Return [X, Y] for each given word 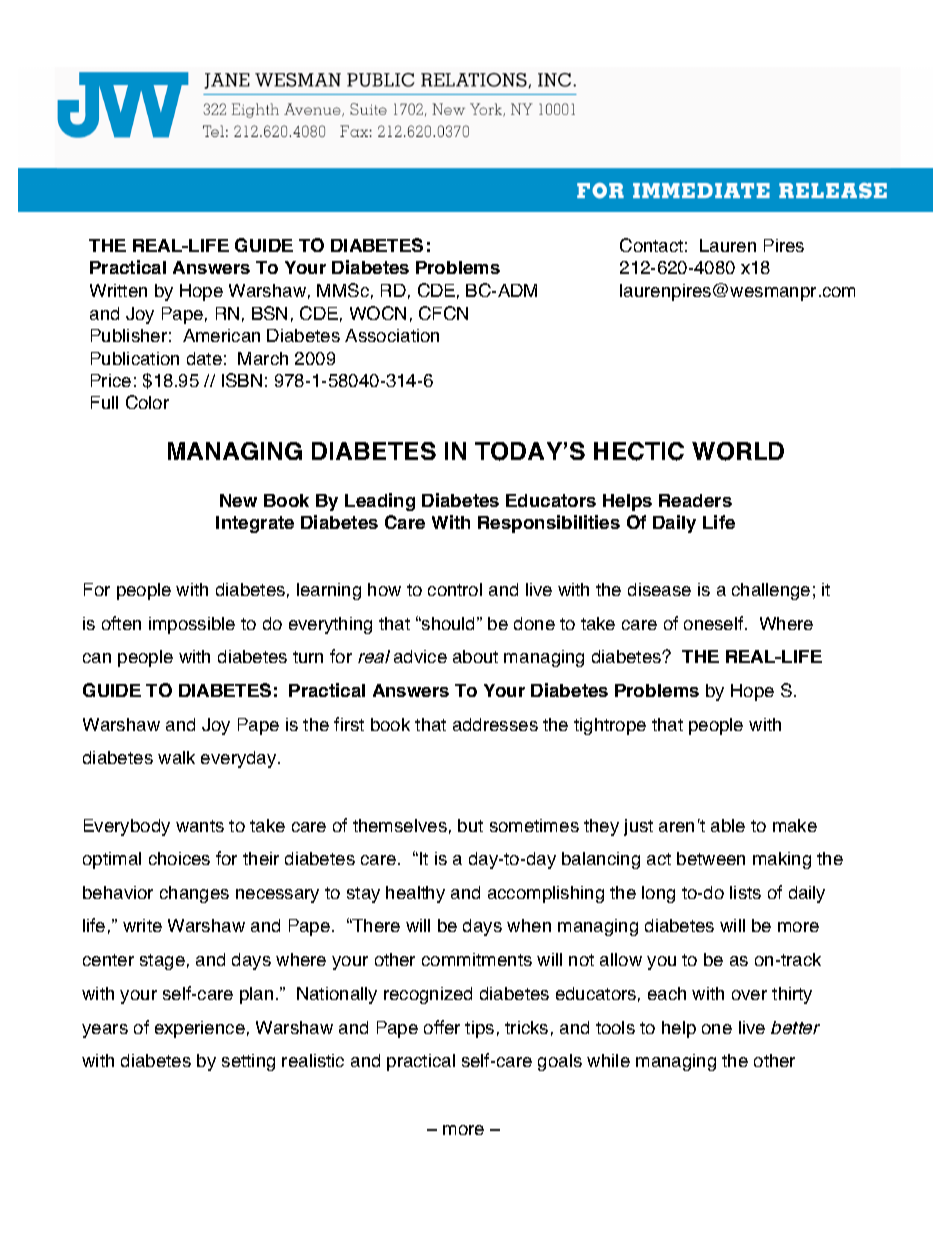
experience [200, 1029]
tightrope [610, 726]
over [749, 995]
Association [392, 335]
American [221, 335]
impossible [192, 625]
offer [442, 1027]
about [475, 656]
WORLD [738, 451]
